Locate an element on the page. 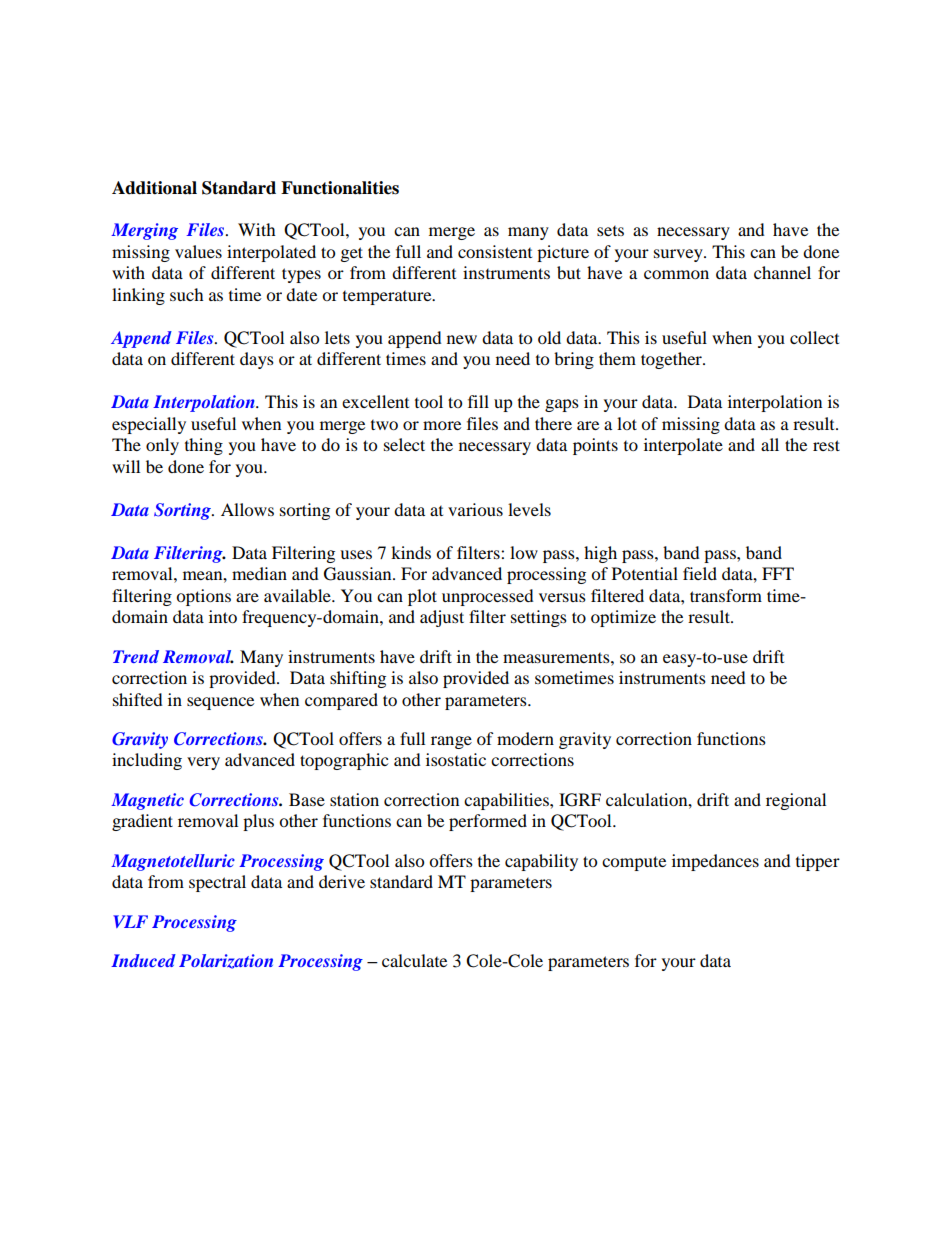  consistent is located at coordinates (495, 251).
